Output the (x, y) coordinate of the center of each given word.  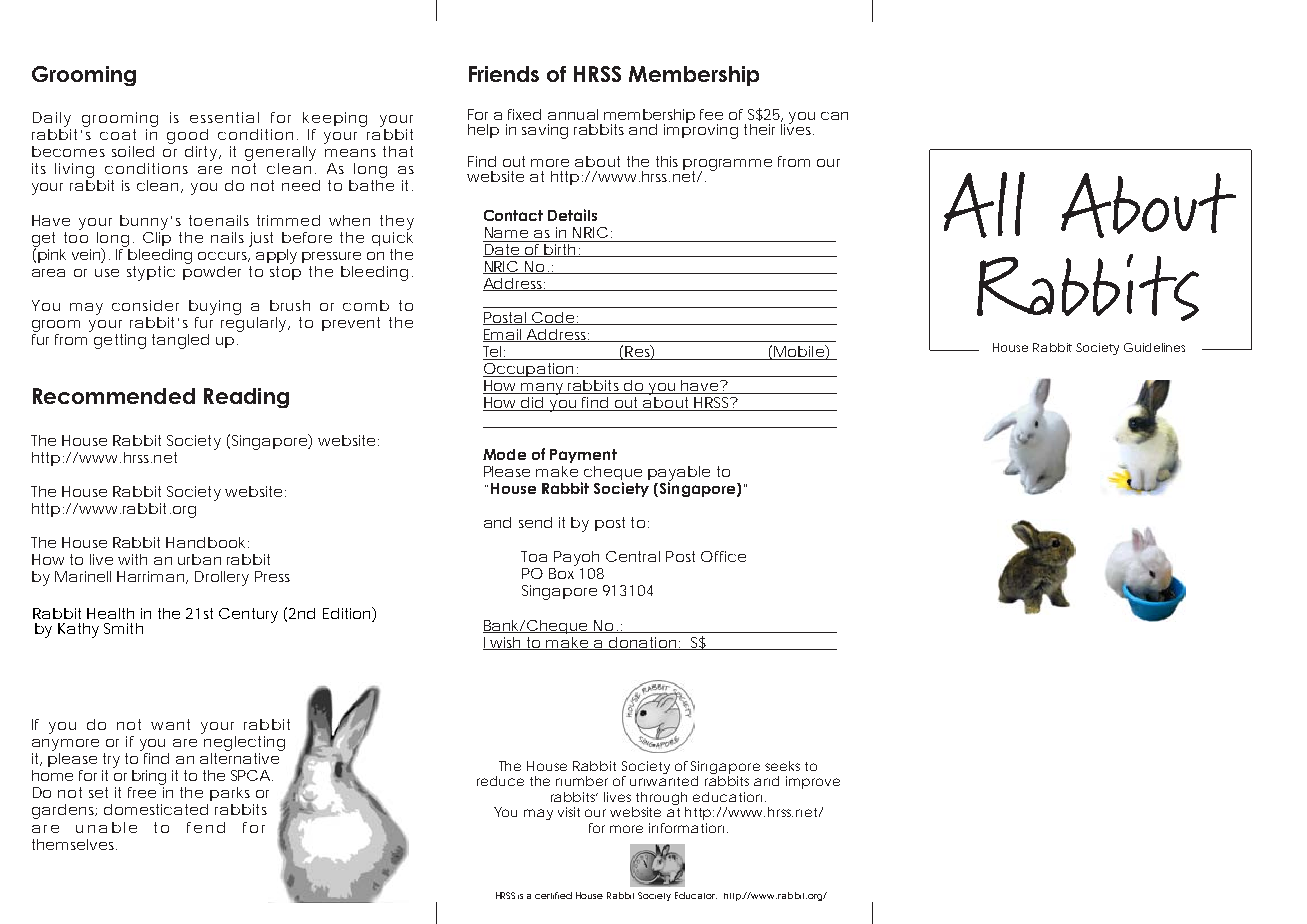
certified (553, 895)
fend (206, 827)
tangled (180, 341)
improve (813, 782)
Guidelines (1154, 347)
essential (224, 117)
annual (573, 114)
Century (248, 615)
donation (642, 643)
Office (723, 556)
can (834, 116)
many (542, 389)
